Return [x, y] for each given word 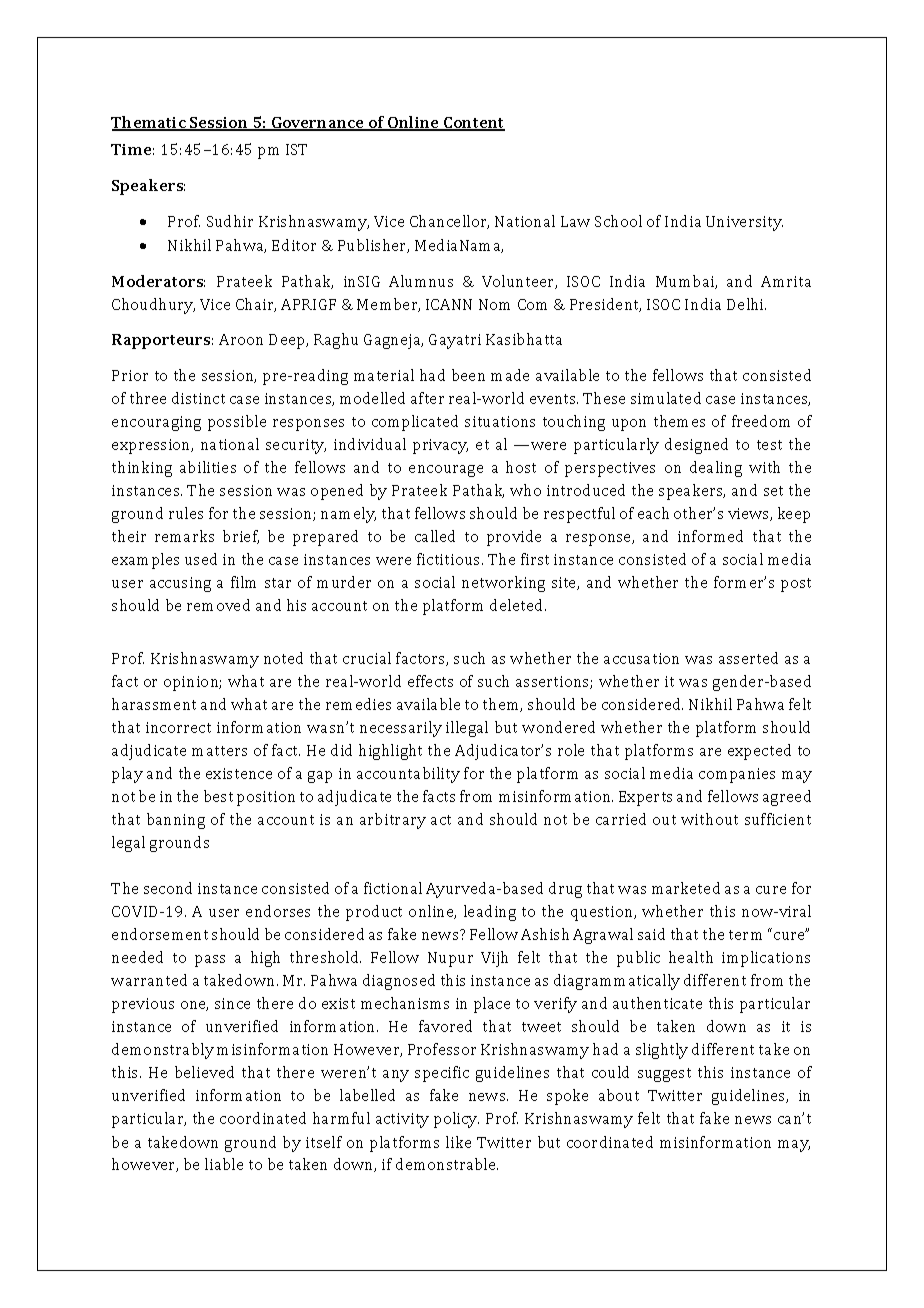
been [468, 375]
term [745, 935]
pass [210, 961]
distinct [198, 398]
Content [473, 124]
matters [219, 751]
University [744, 223]
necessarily [401, 729]
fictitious [450, 559]
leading [490, 913]
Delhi [746, 304]
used [201, 559]
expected [759, 752]
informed [710, 536]
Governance [318, 124]
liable [224, 1164]
